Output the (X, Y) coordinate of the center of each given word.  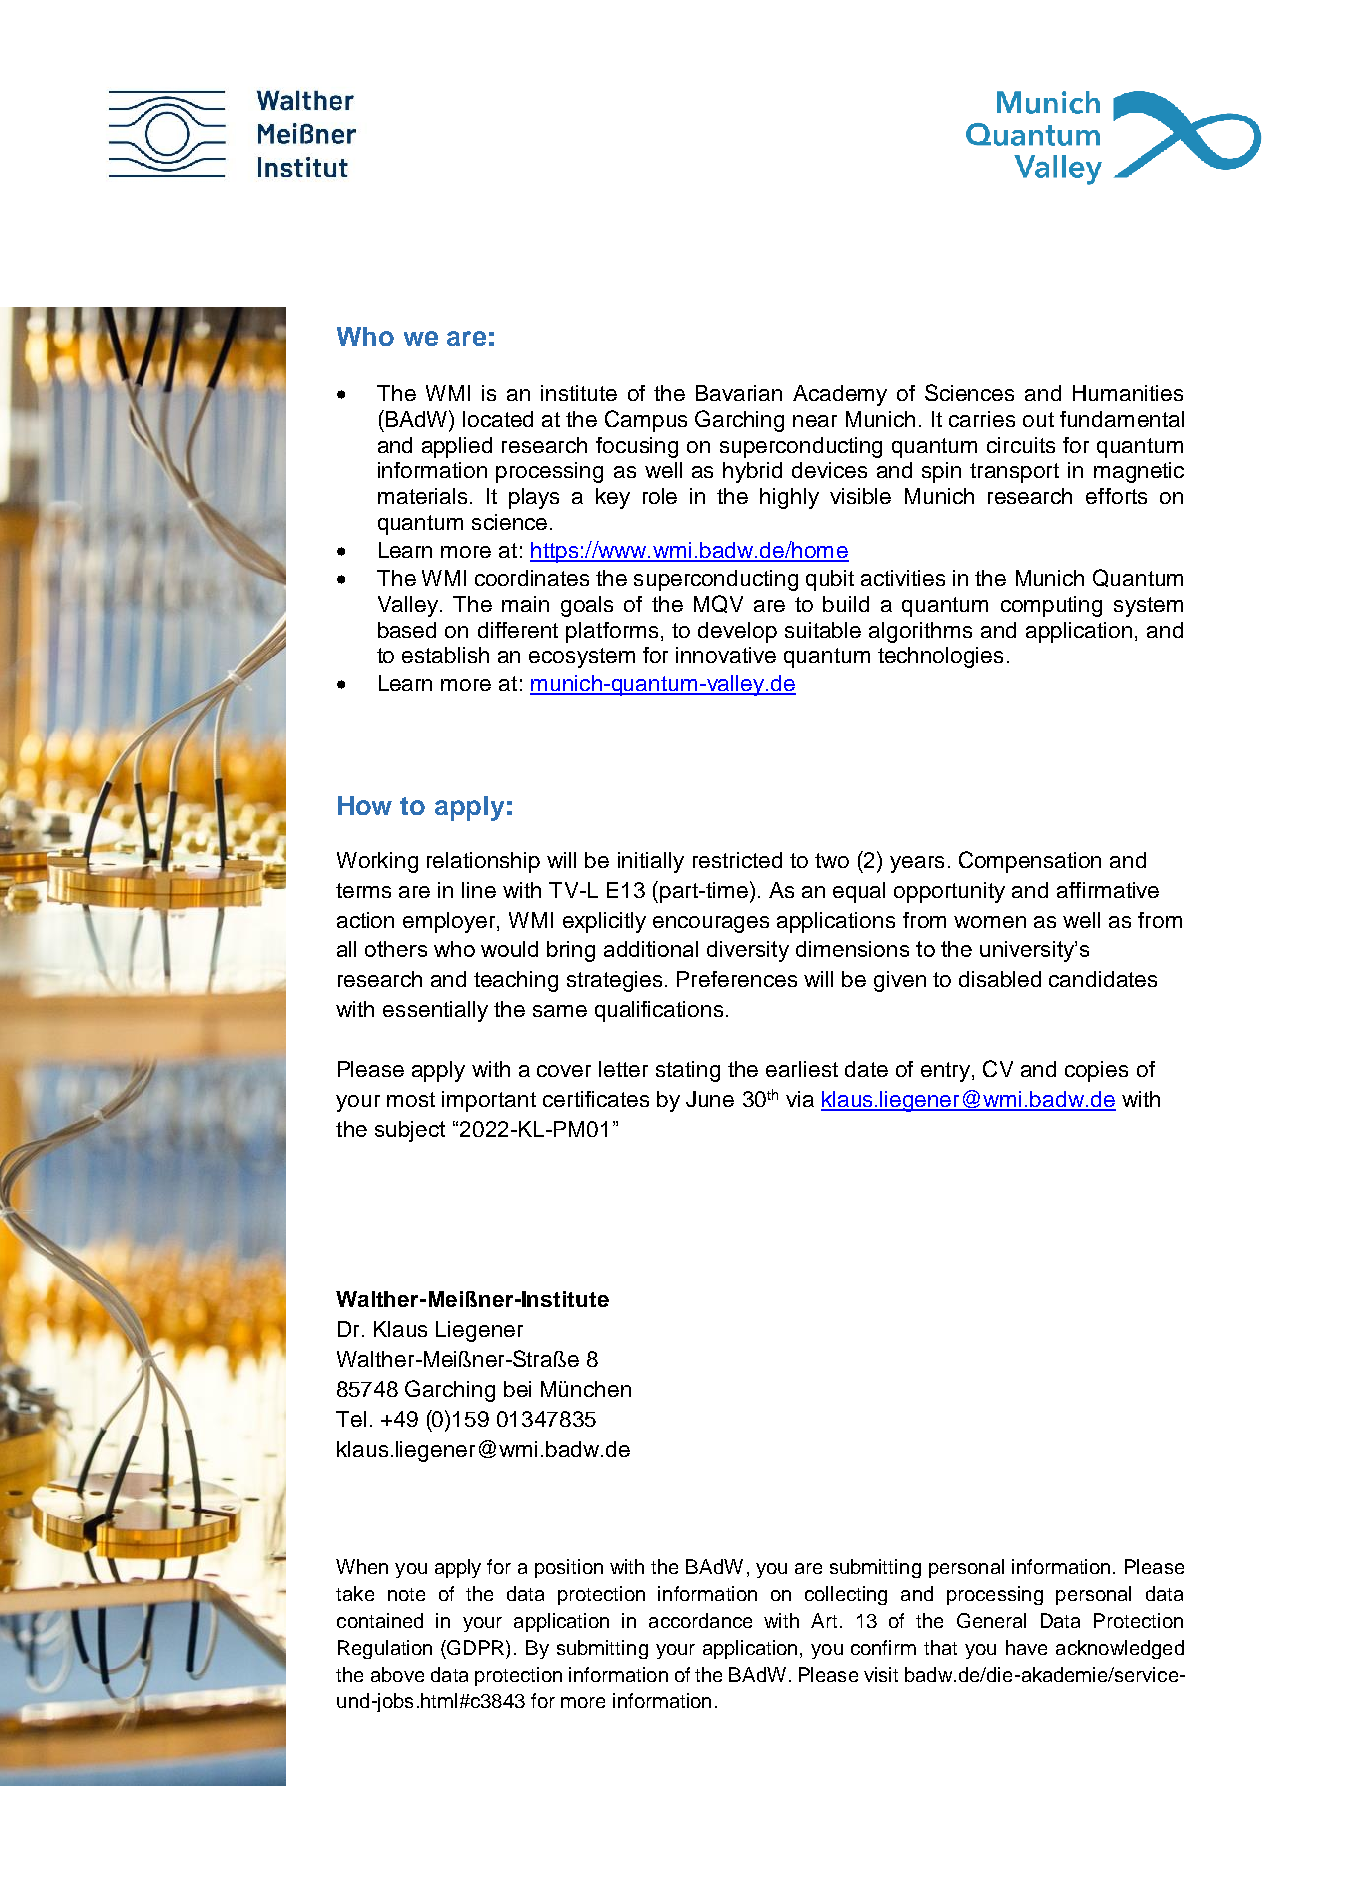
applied (457, 447)
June (710, 1099)
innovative (726, 655)
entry (947, 1072)
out (1038, 419)
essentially (435, 1011)
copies (1096, 1071)
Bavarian (739, 393)
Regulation (385, 1649)
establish (445, 655)
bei (517, 1389)
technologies (940, 657)
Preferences (737, 979)
